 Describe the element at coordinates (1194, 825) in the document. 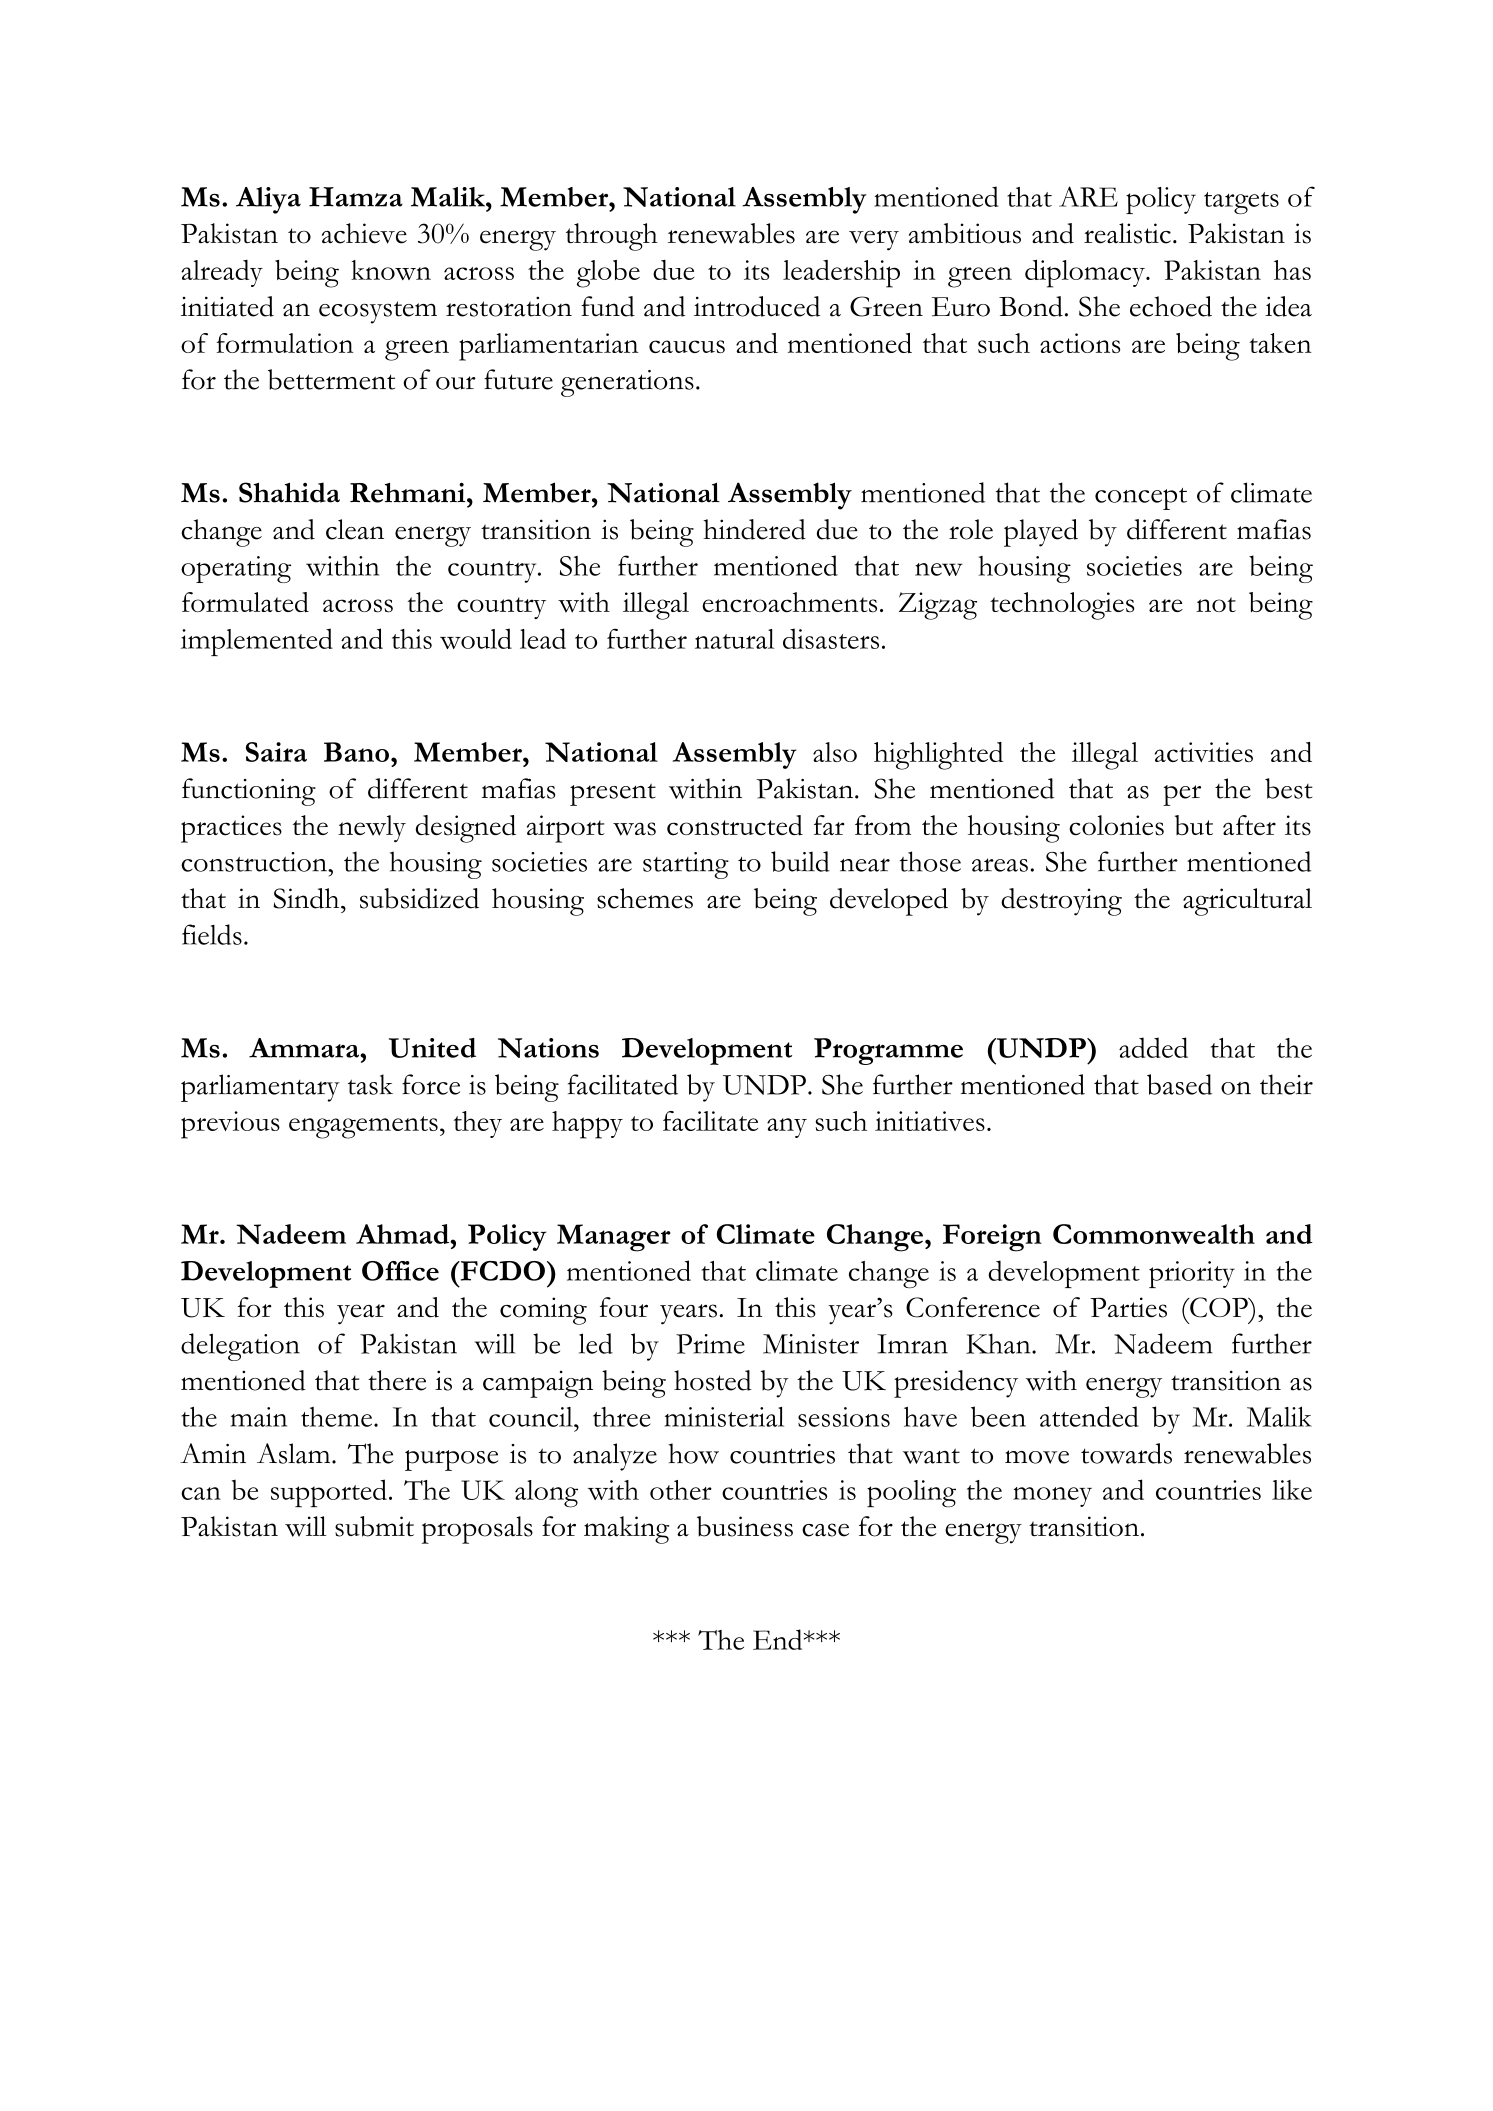

I see `but` at that location.
